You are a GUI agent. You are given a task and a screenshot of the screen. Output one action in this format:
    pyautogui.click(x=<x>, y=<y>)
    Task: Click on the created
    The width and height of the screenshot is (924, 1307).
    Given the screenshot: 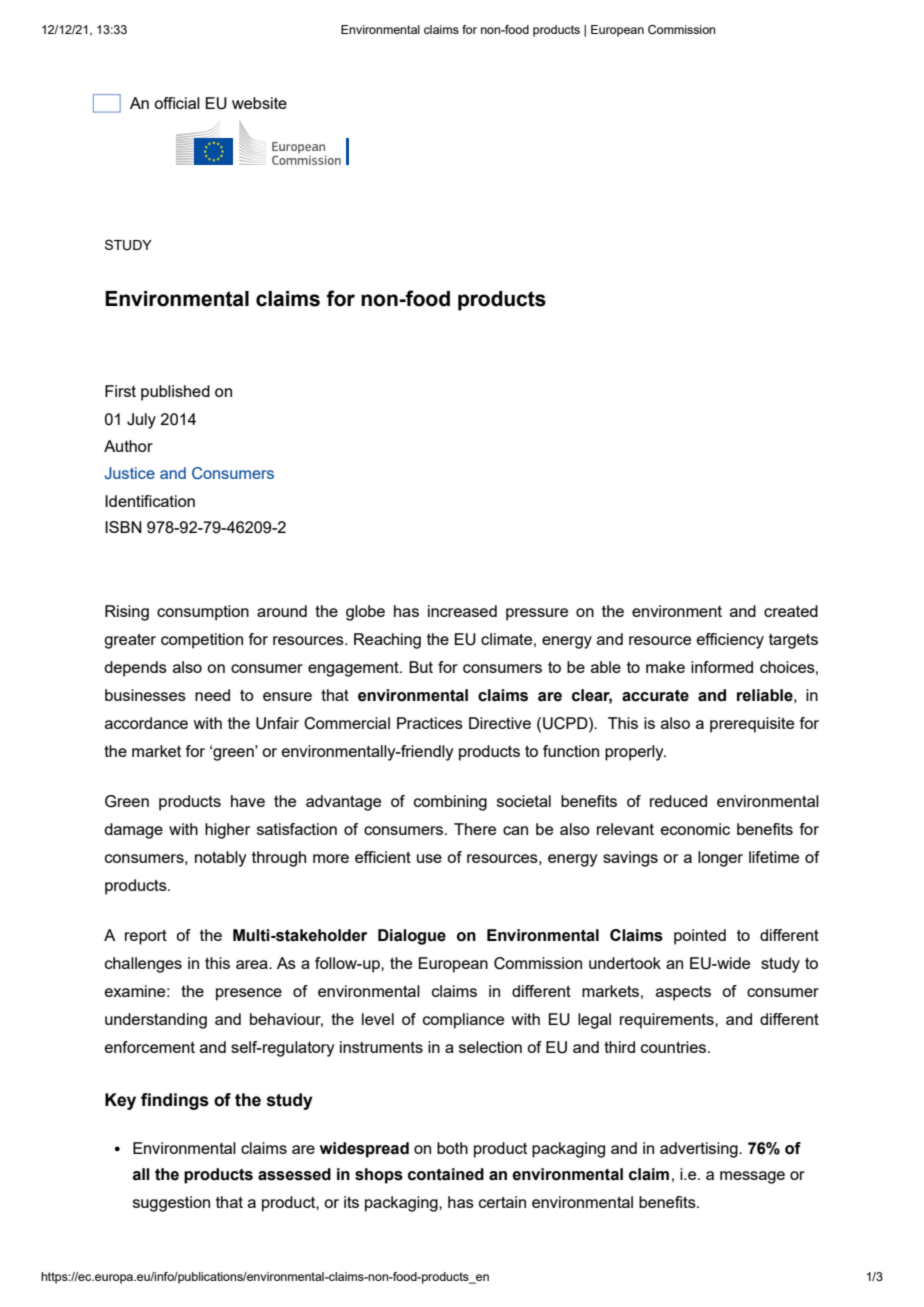 What is the action you would take?
    pyautogui.click(x=791, y=611)
